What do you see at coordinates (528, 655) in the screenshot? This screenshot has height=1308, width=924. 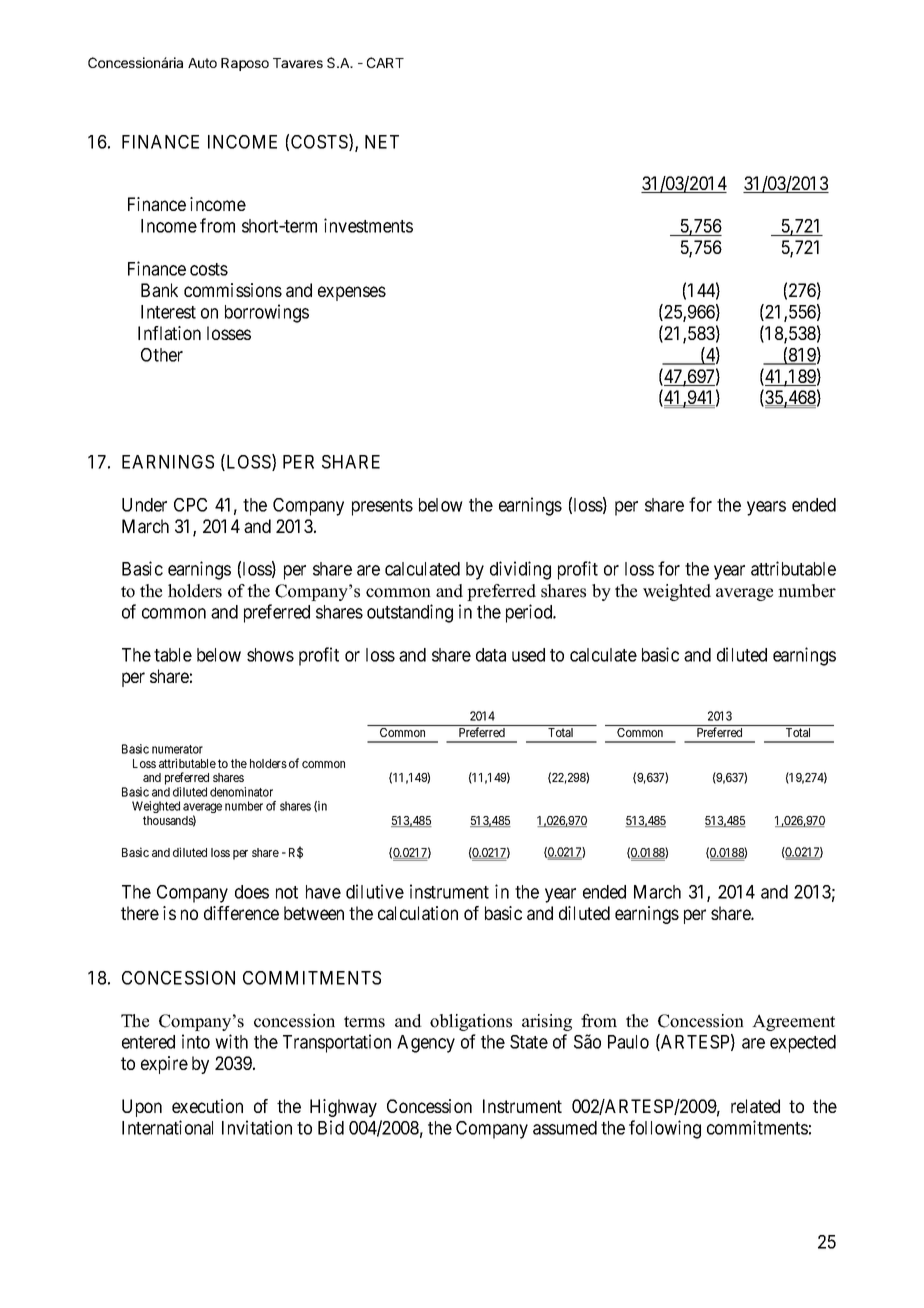 I see `used` at bounding box center [528, 655].
